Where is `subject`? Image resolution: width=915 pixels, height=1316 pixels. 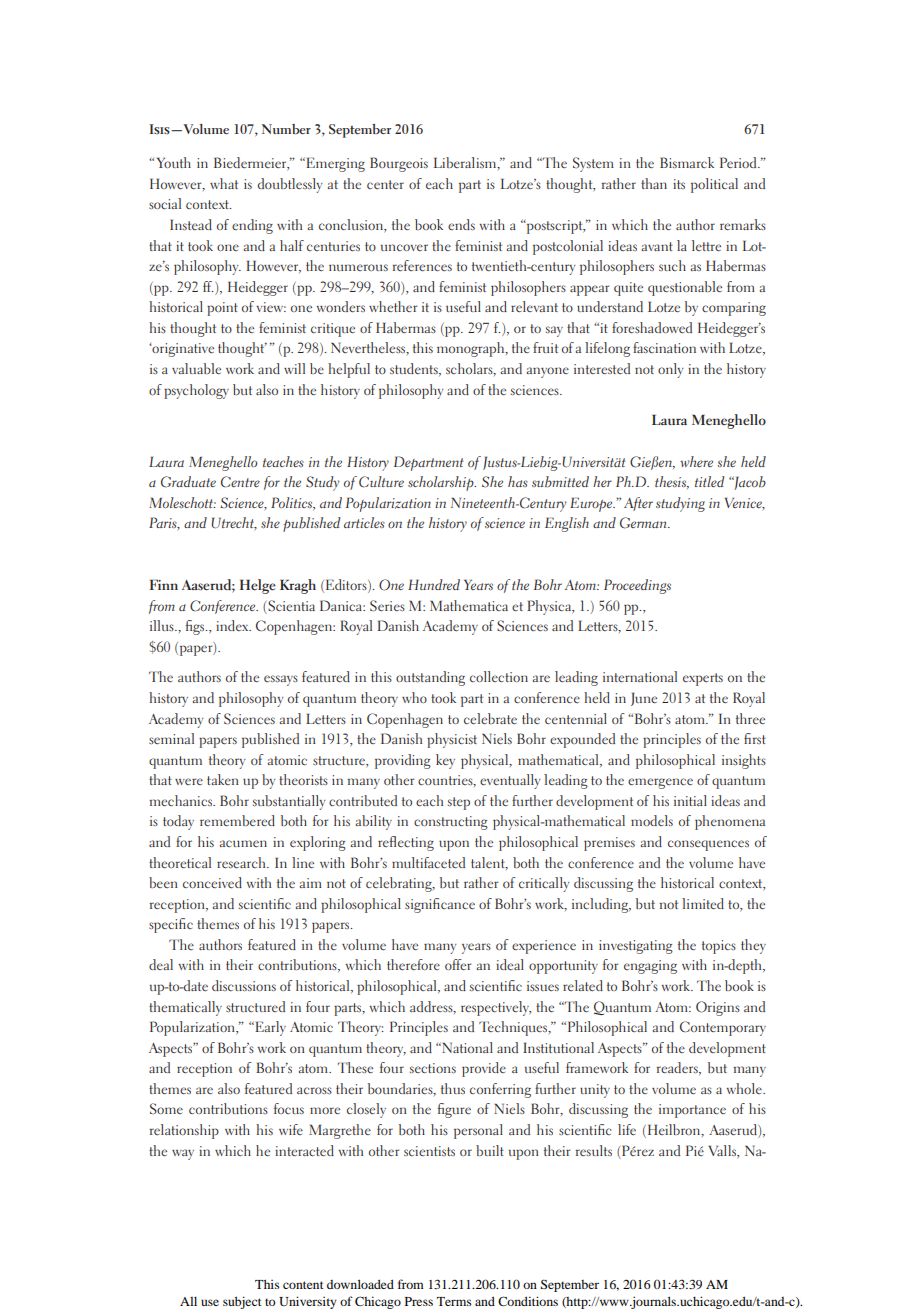 subject is located at coordinates (242, 1302).
